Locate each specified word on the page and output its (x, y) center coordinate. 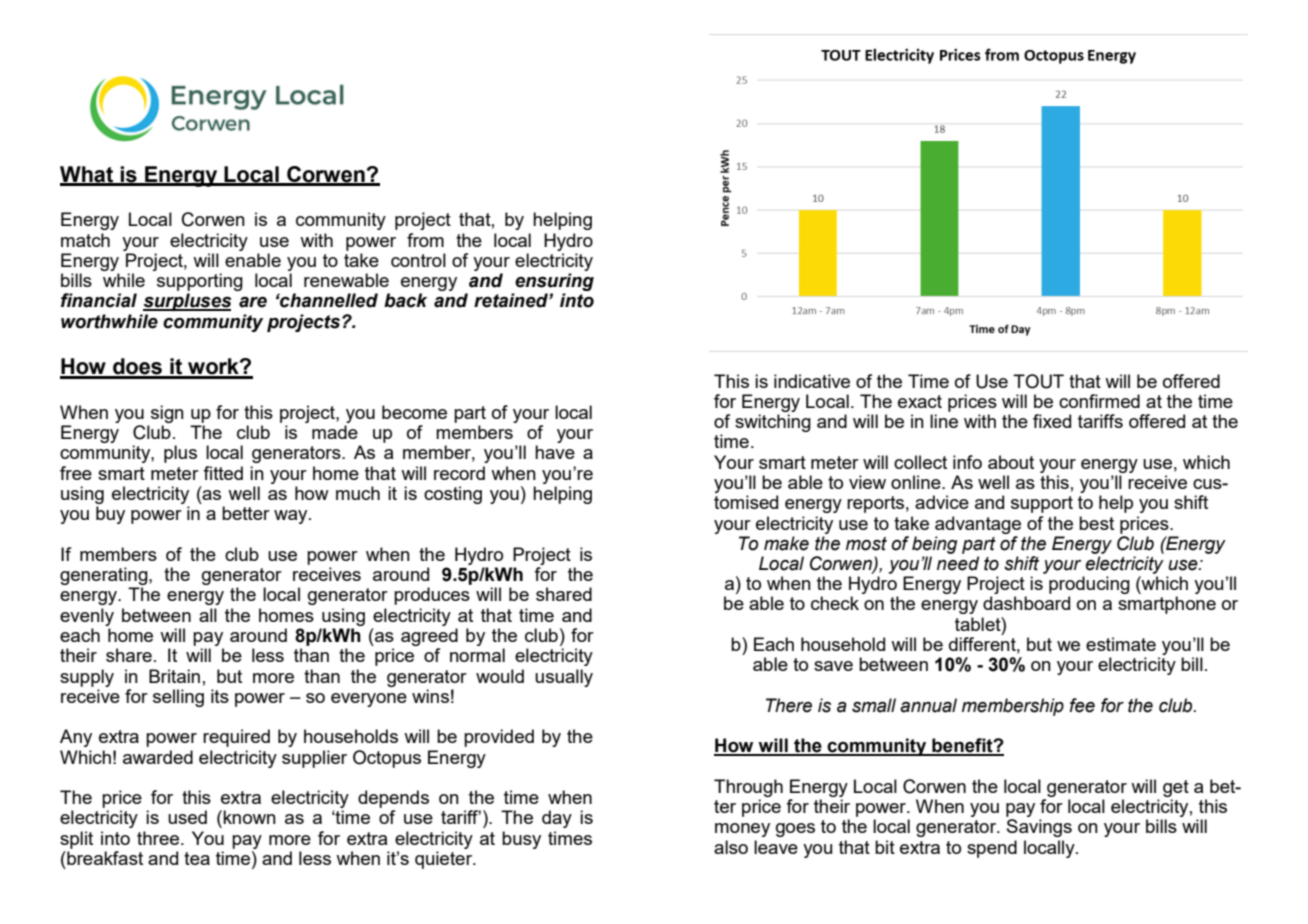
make (786, 543)
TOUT (1038, 381)
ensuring (554, 282)
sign (167, 414)
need (958, 563)
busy (521, 840)
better (246, 513)
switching (773, 423)
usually (564, 678)
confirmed (1099, 401)
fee (1082, 705)
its (220, 696)
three (158, 838)
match (85, 240)
